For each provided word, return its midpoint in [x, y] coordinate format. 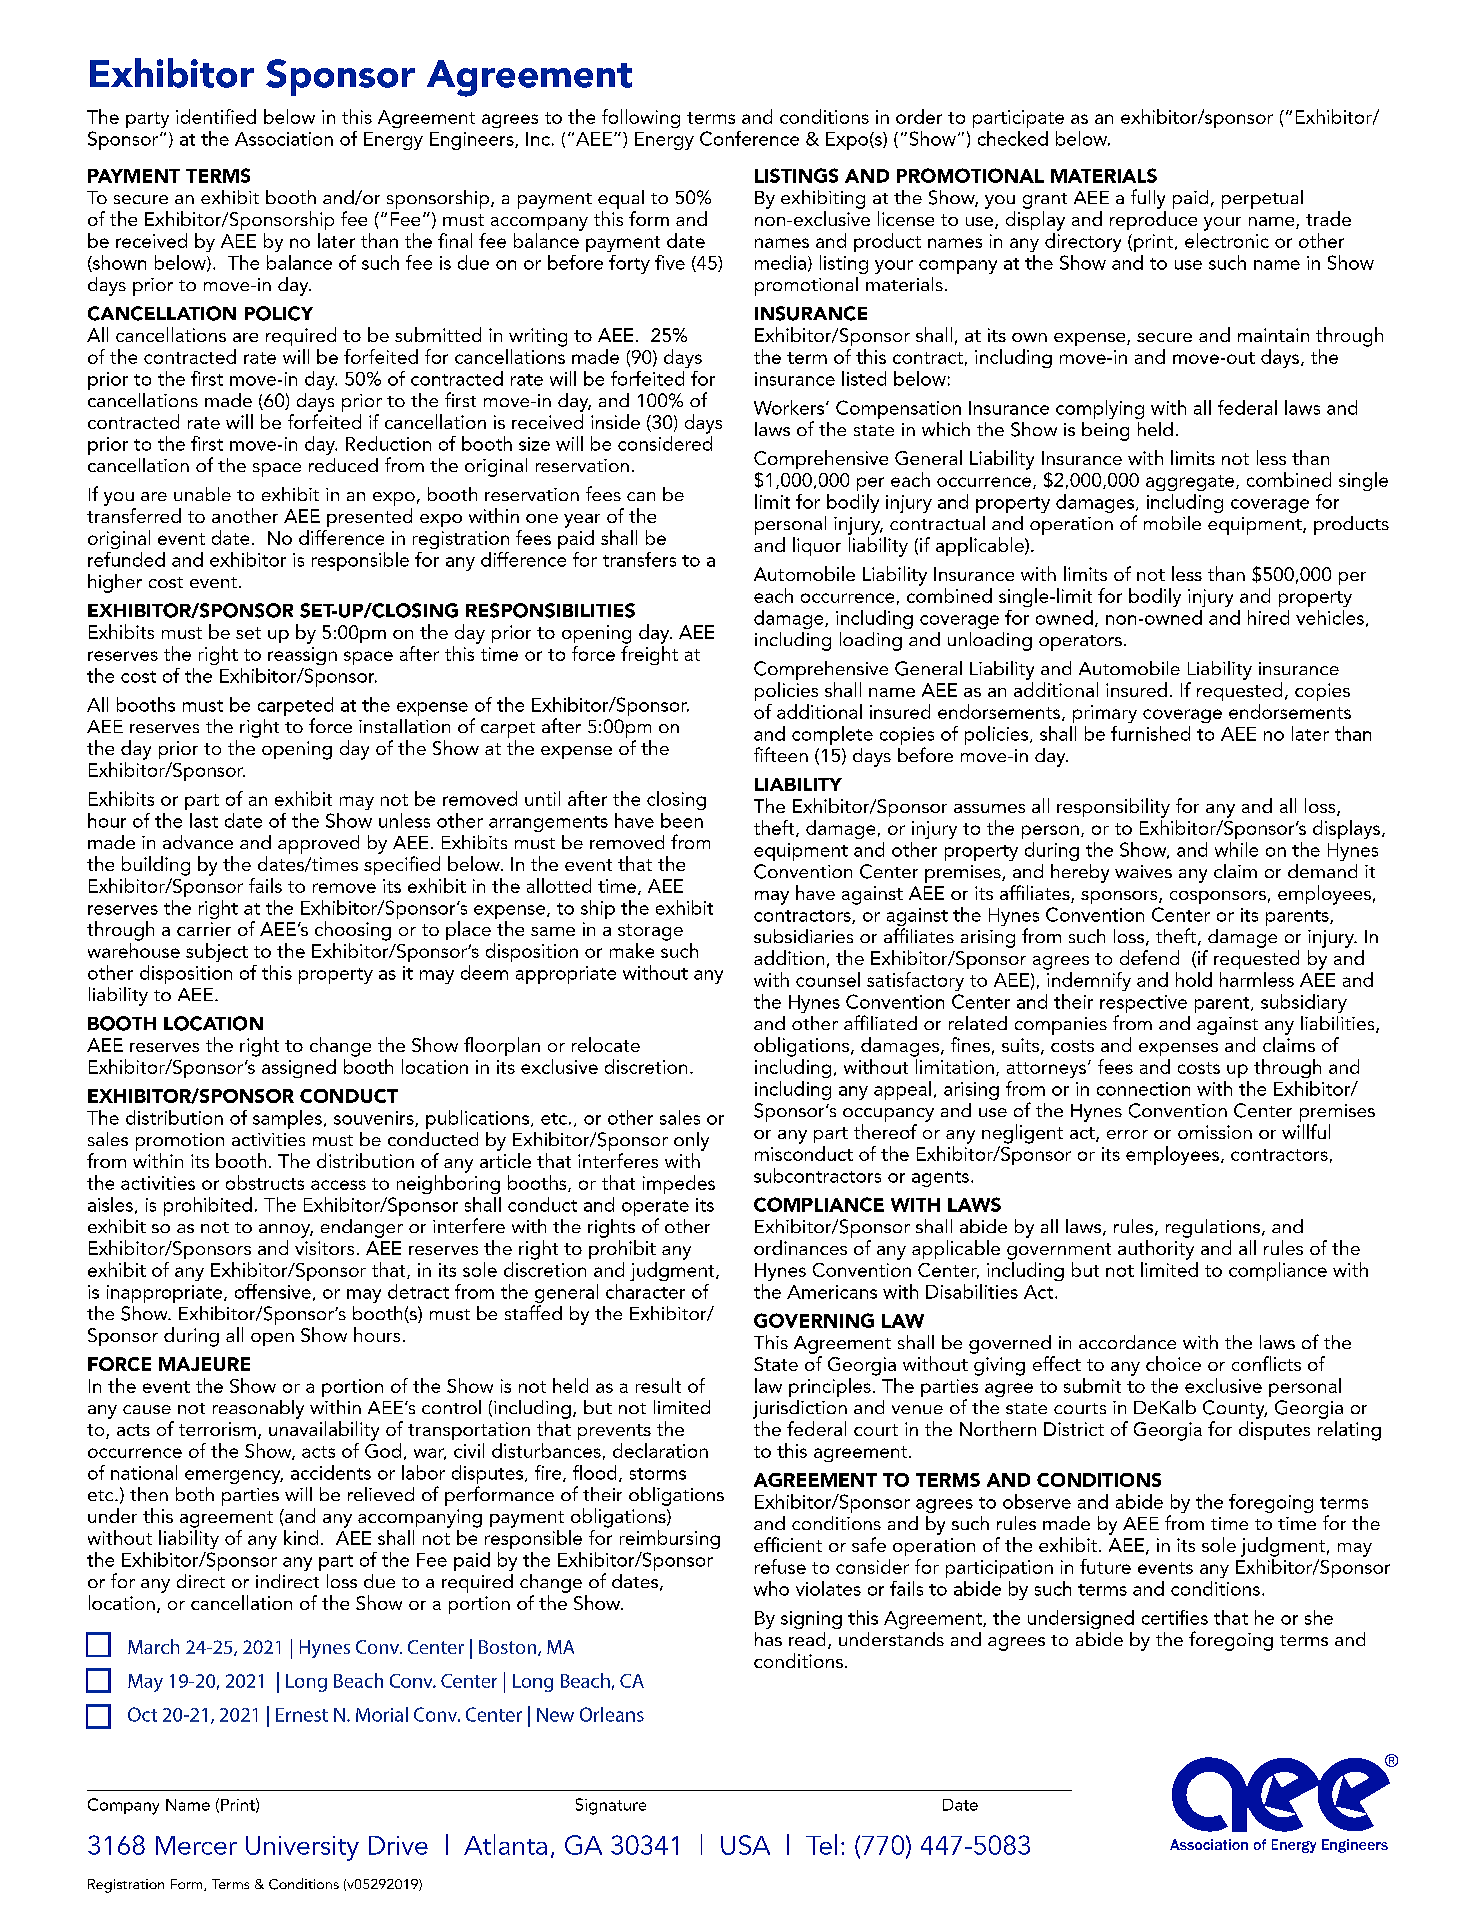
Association [284, 139]
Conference [749, 138]
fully [1148, 199]
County [1235, 1409]
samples [287, 1119]
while [1236, 849]
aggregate [1191, 483]
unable [202, 494]
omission [1215, 1132]
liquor [817, 546]
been [682, 820]
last [204, 820]
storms [658, 1474]
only [691, 1141]
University [302, 1848]
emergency [234, 1477]
